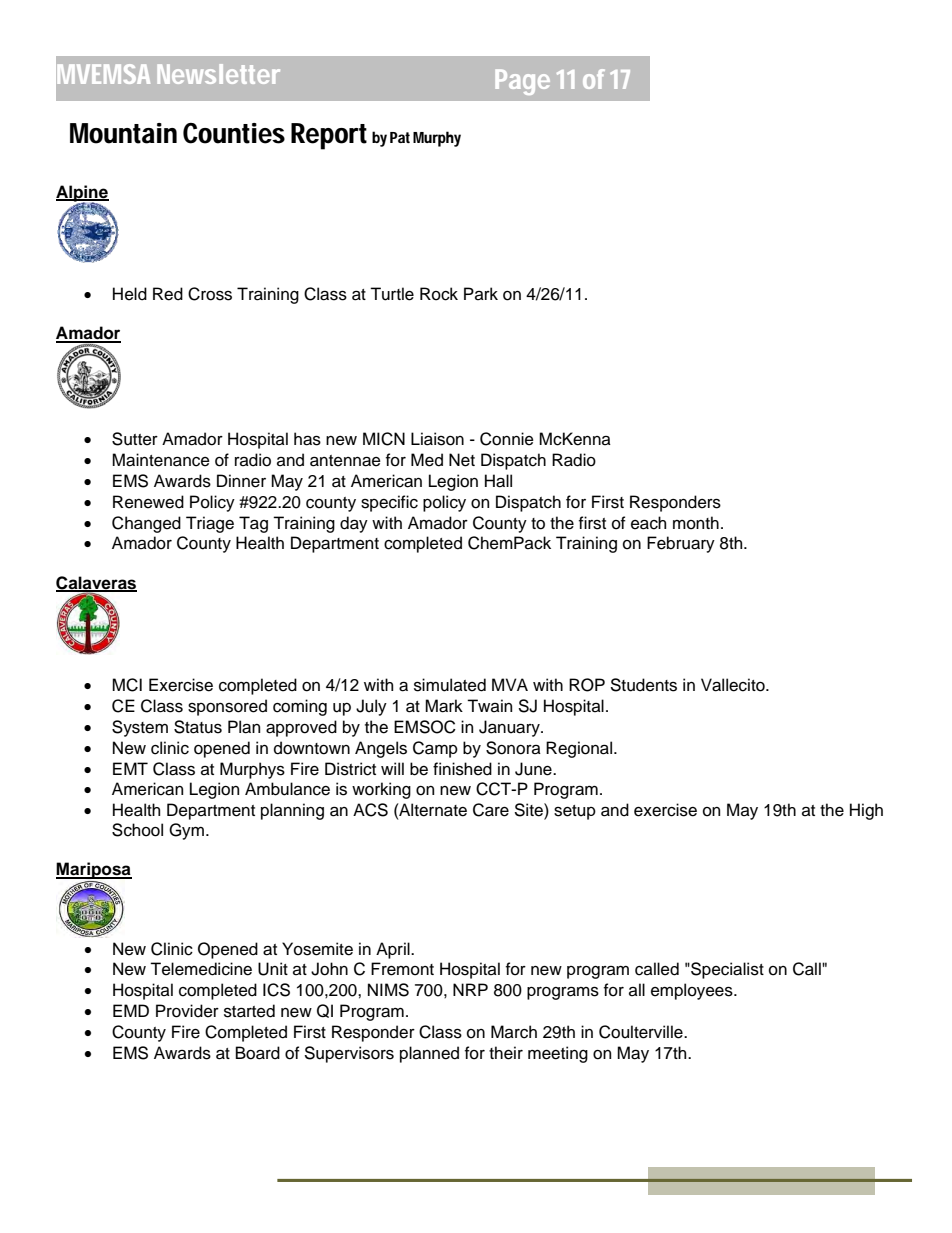  What do you see at coordinates (681, 544) in the document?
I see `February` at bounding box center [681, 544].
